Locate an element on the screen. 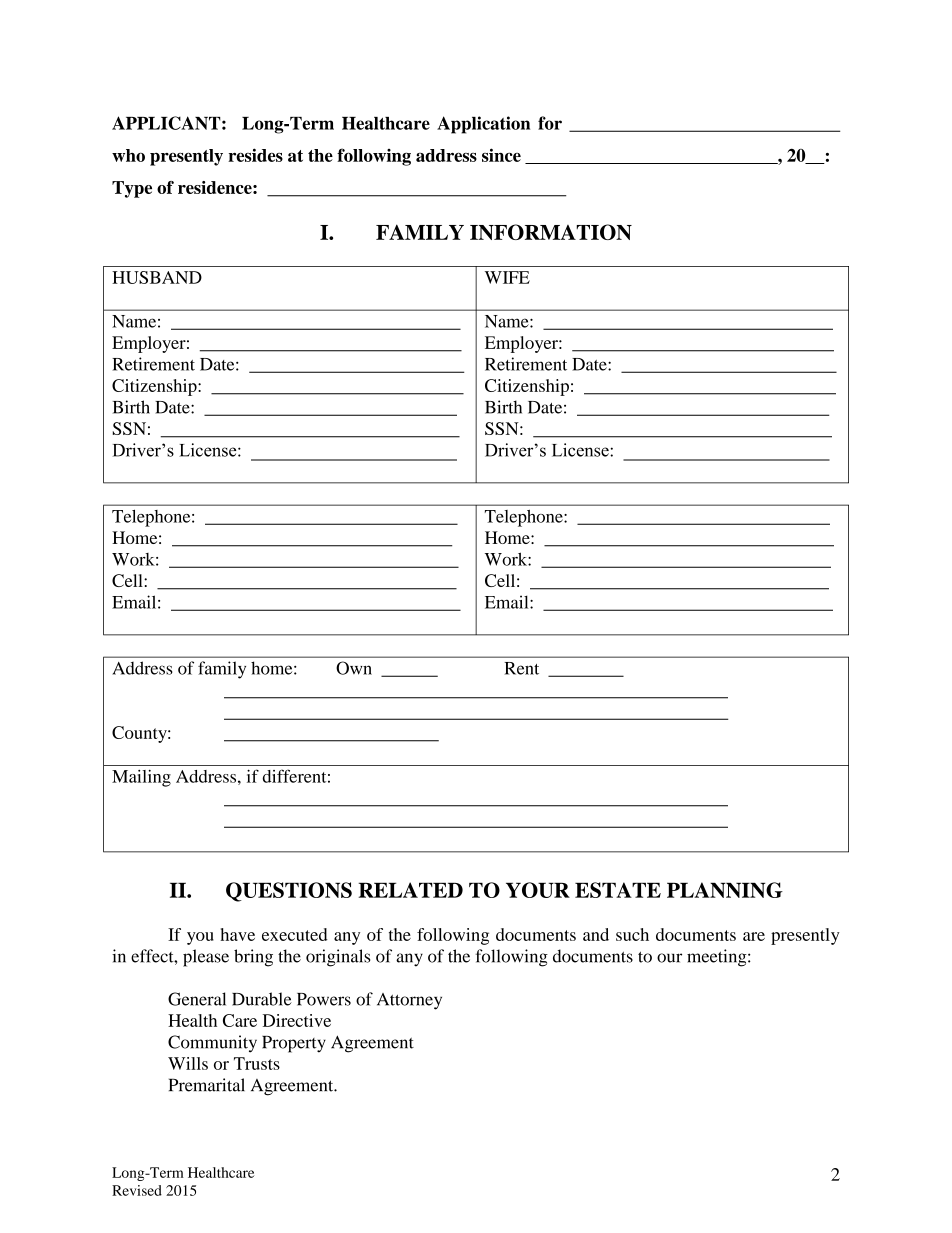  RELATED is located at coordinates (410, 890).
